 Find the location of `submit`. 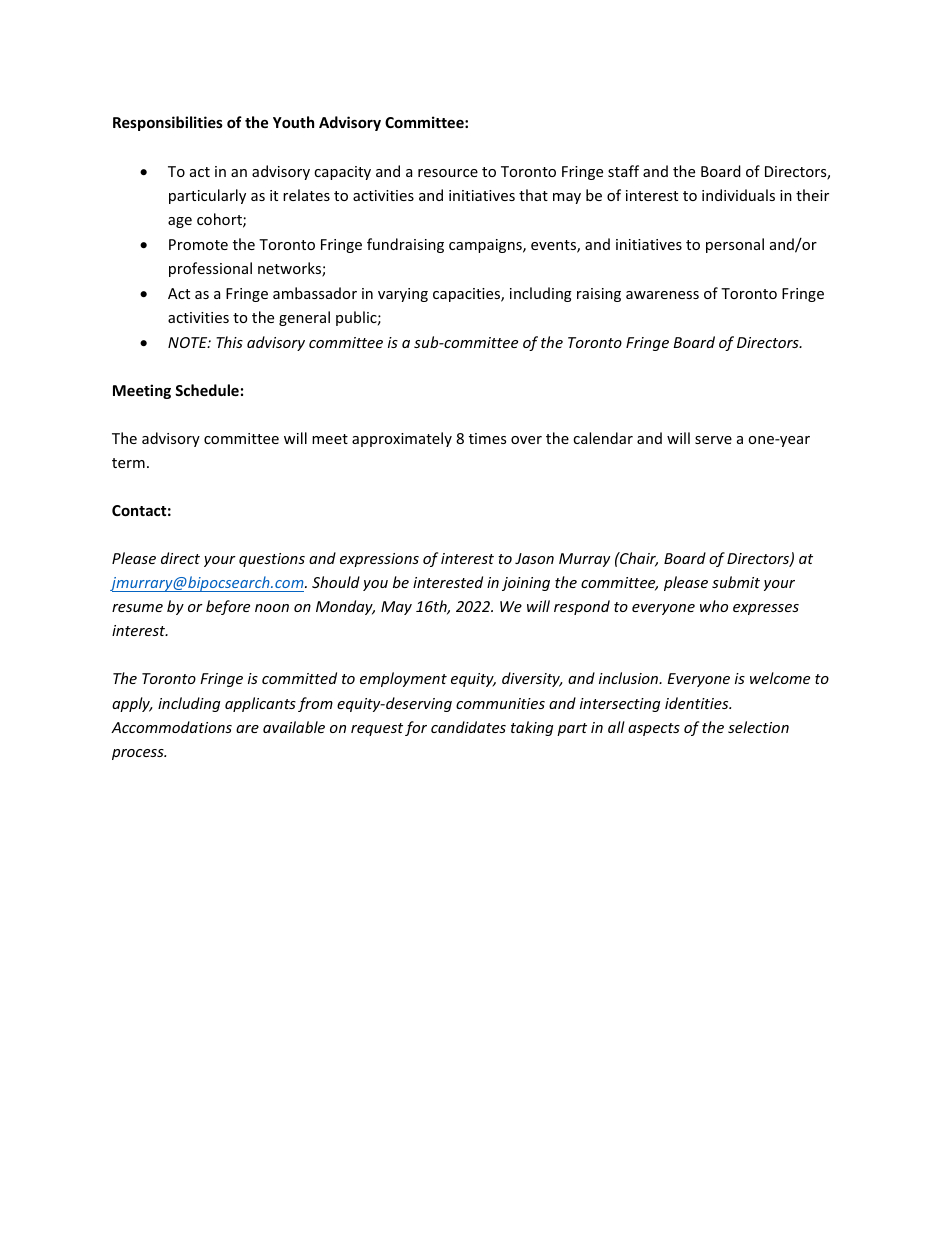

submit is located at coordinates (736, 582).
